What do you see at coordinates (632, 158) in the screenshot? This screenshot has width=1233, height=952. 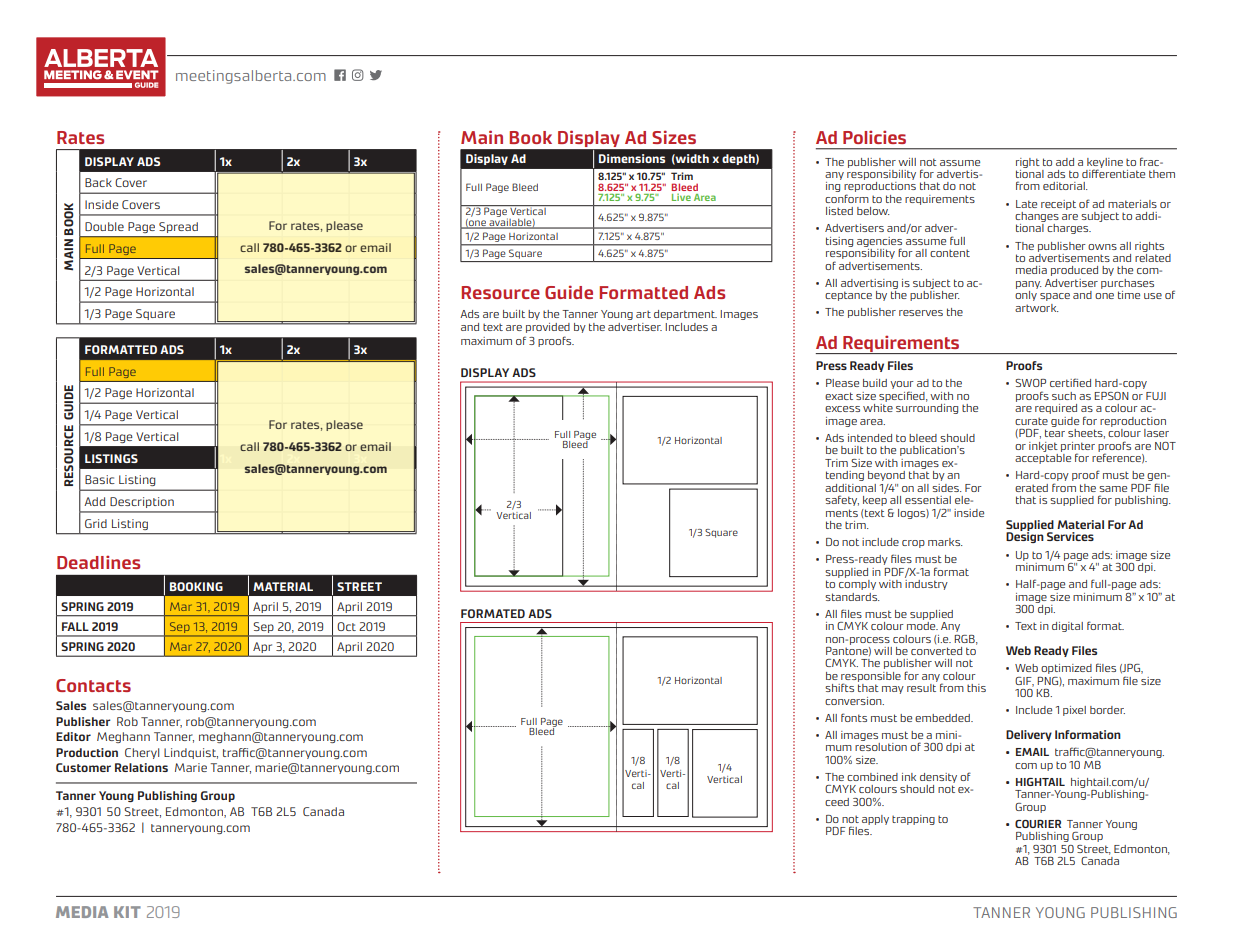 I see `Dimensions` at bounding box center [632, 158].
